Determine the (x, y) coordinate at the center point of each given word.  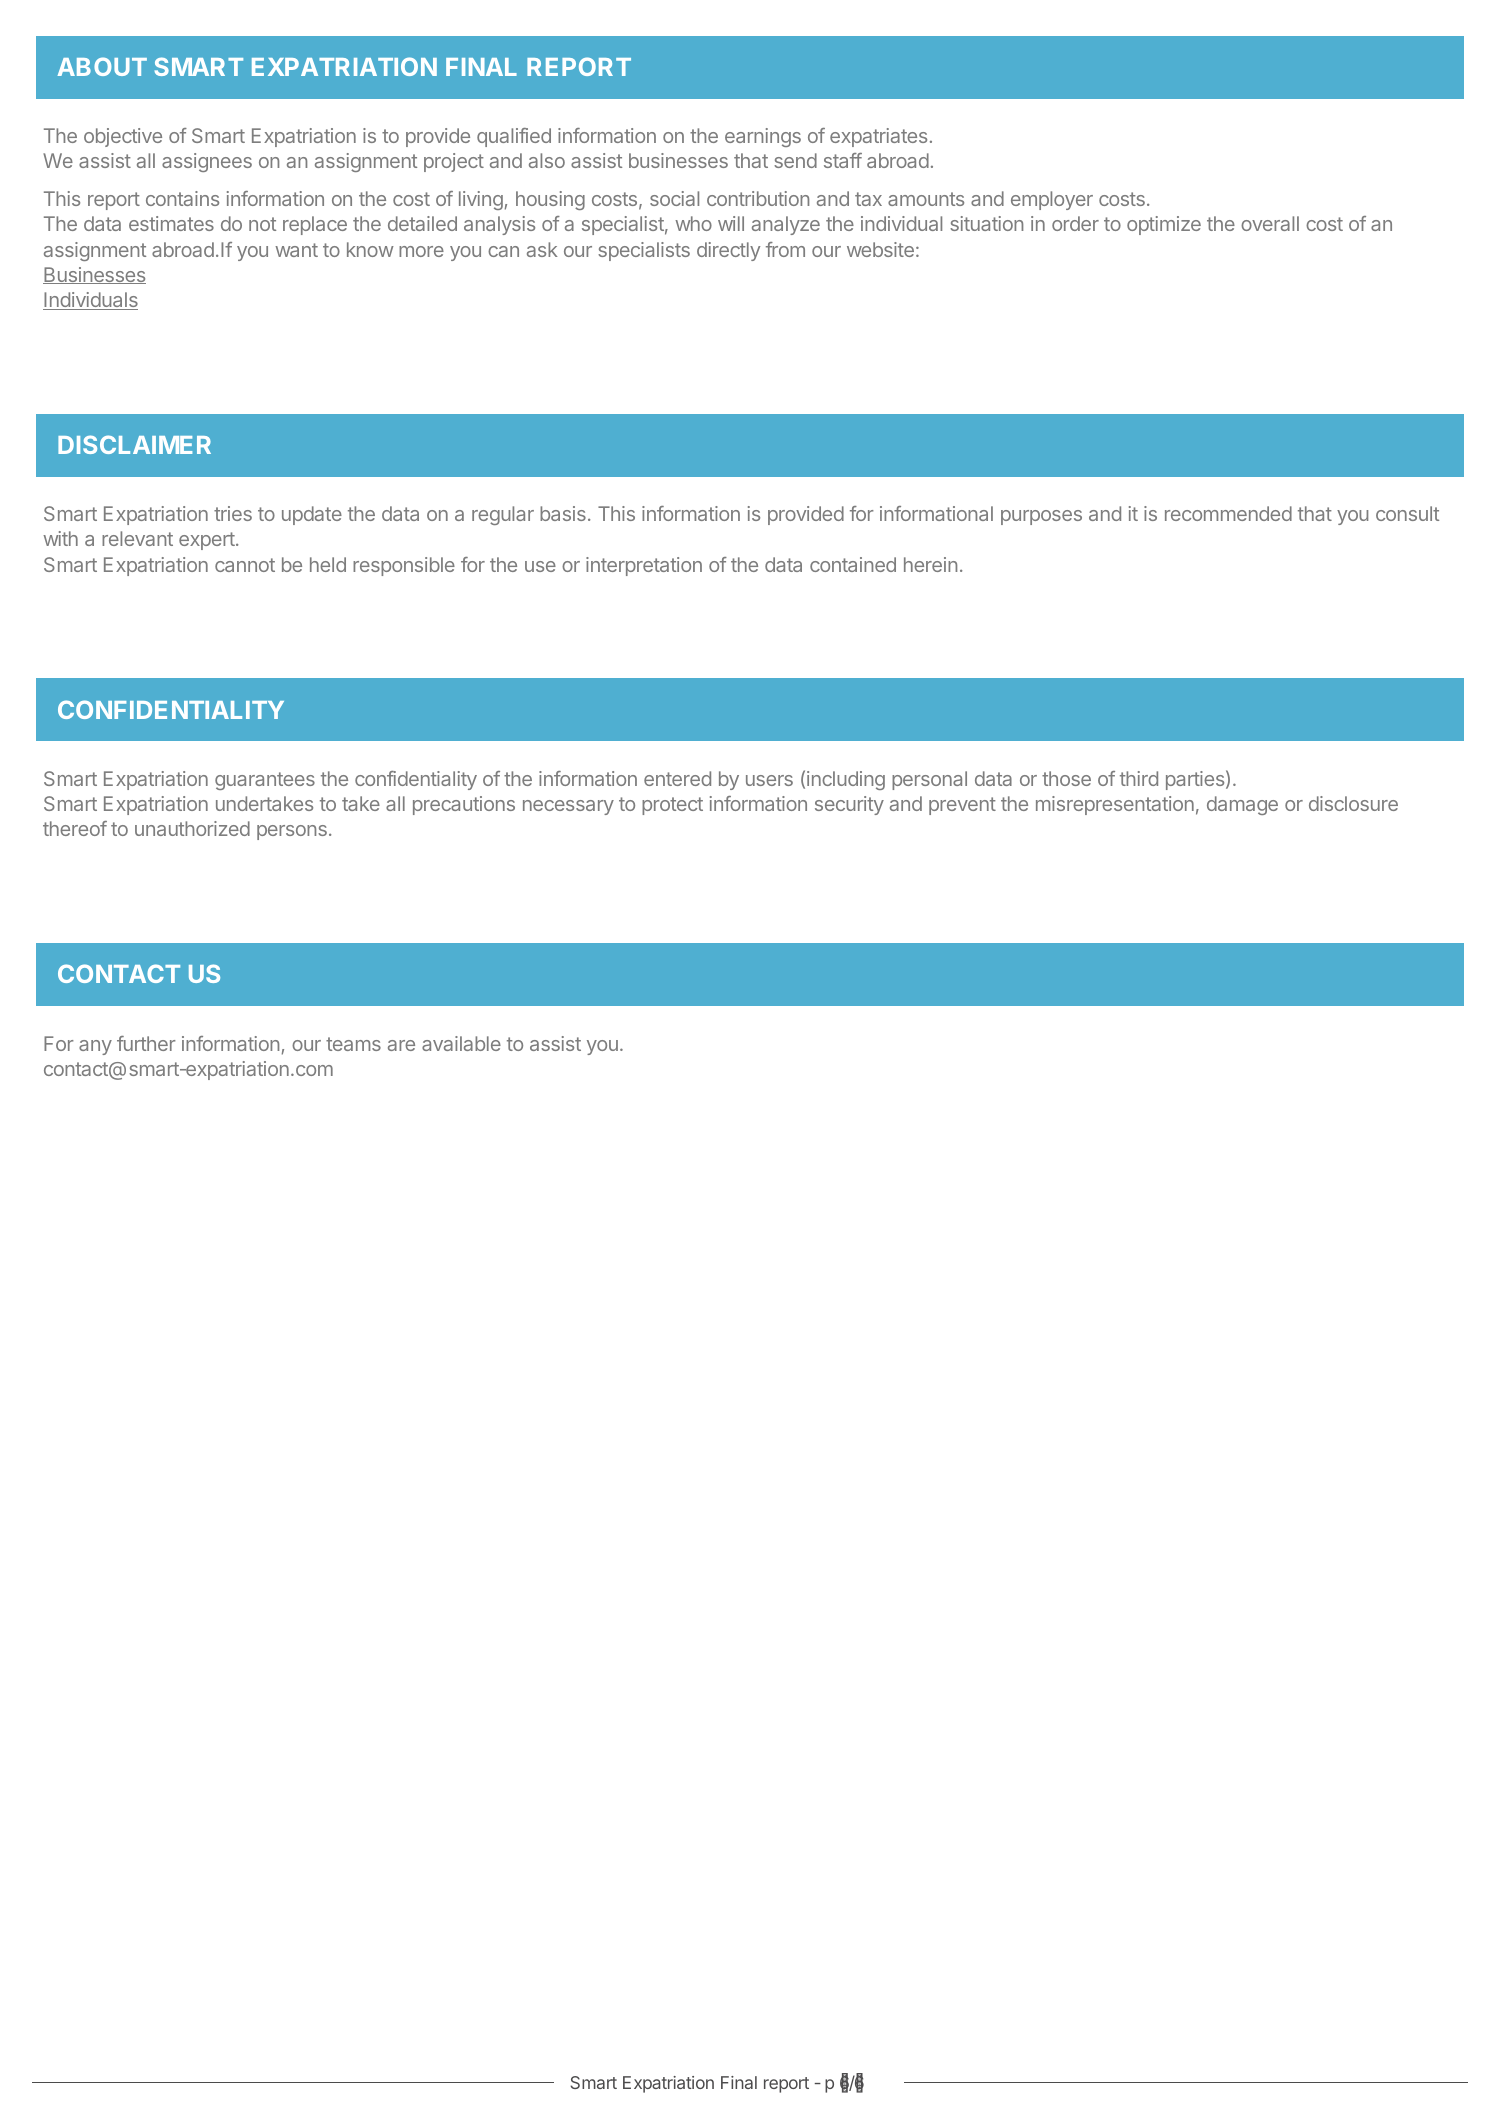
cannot (245, 565)
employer (1052, 200)
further (146, 1043)
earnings (763, 137)
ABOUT (102, 66)
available (461, 1043)
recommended (1228, 513)
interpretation (644, 566)
